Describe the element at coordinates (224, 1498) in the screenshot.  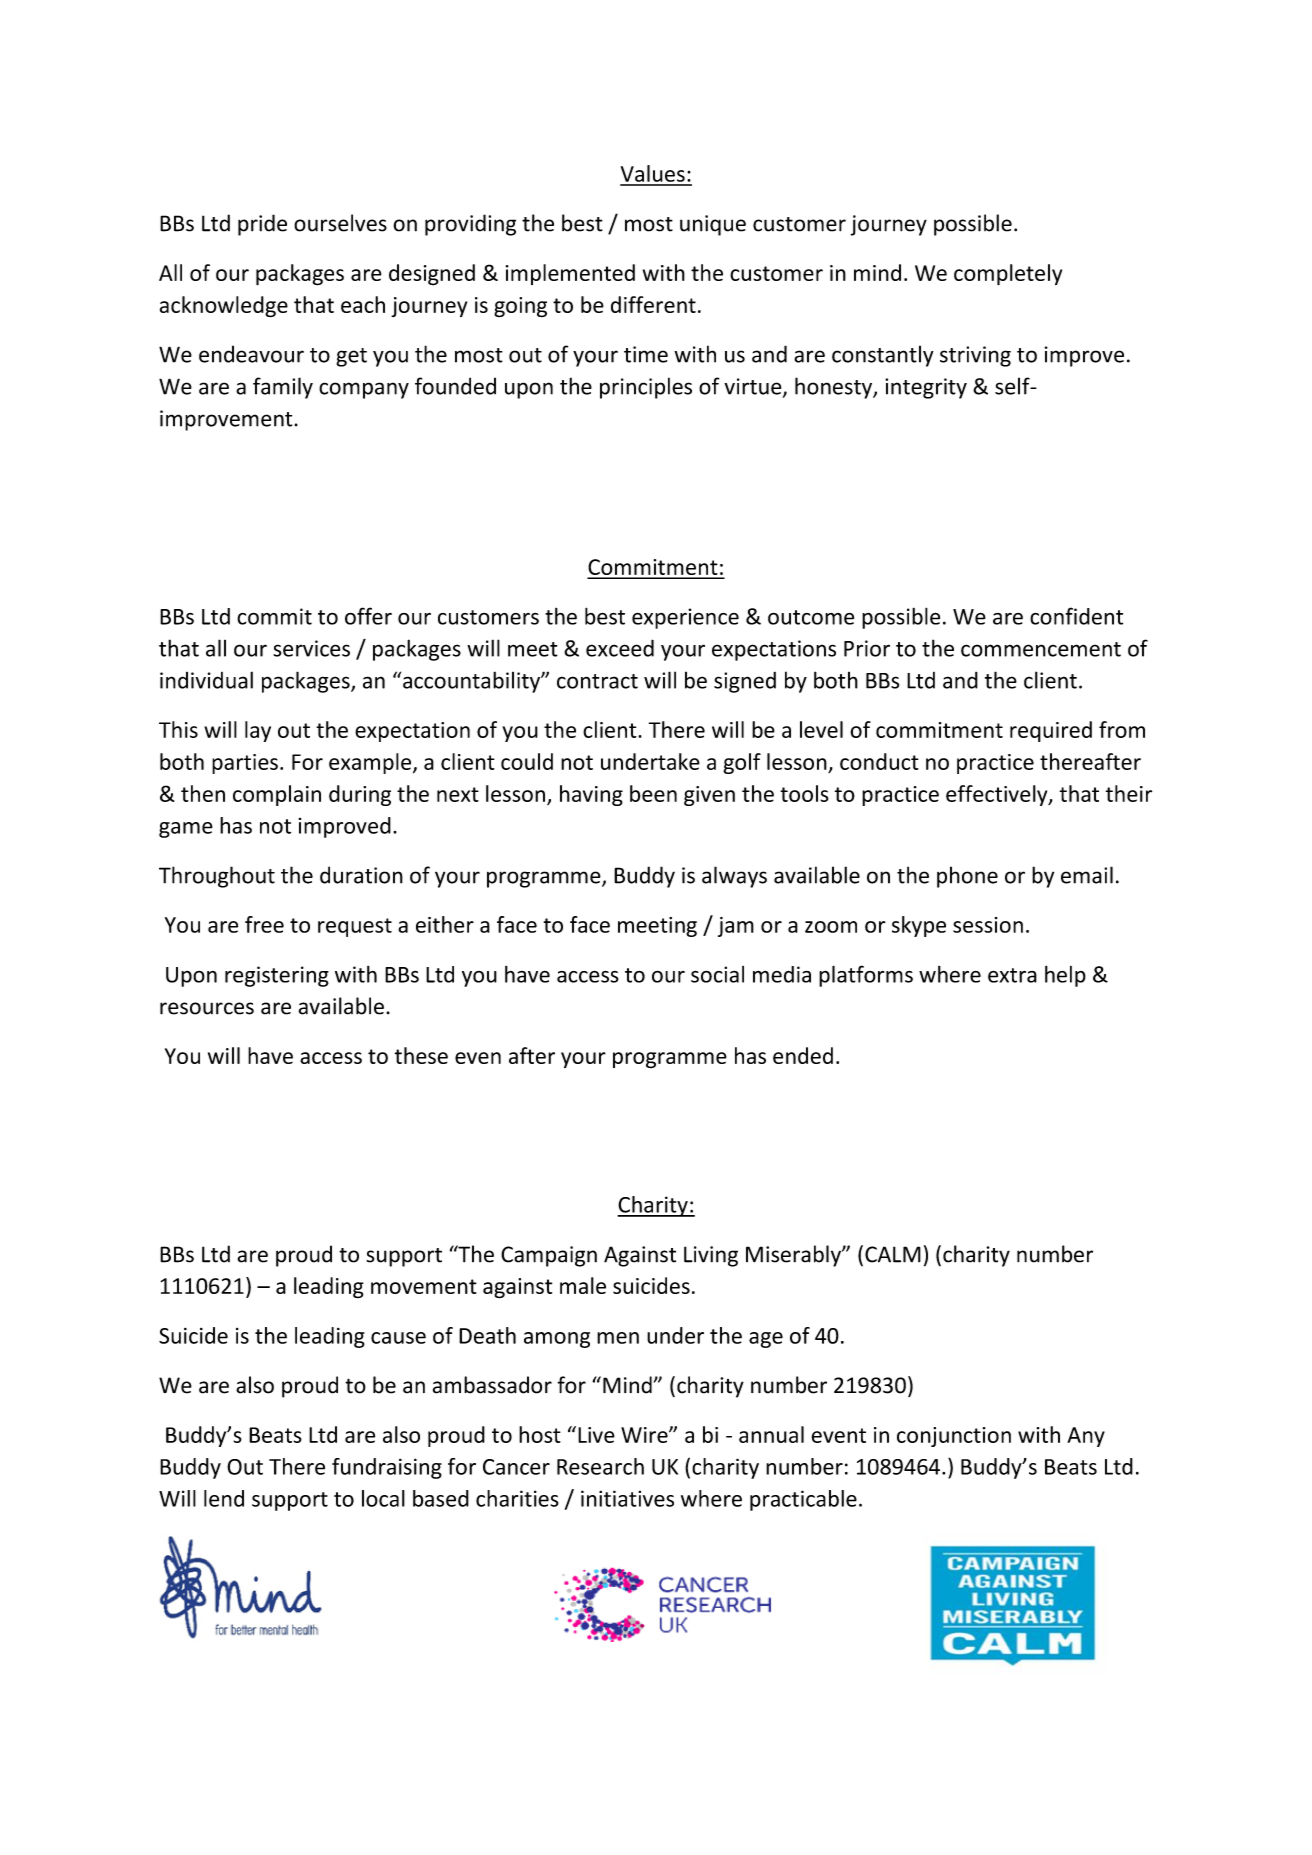
I see `lend` at that location.
